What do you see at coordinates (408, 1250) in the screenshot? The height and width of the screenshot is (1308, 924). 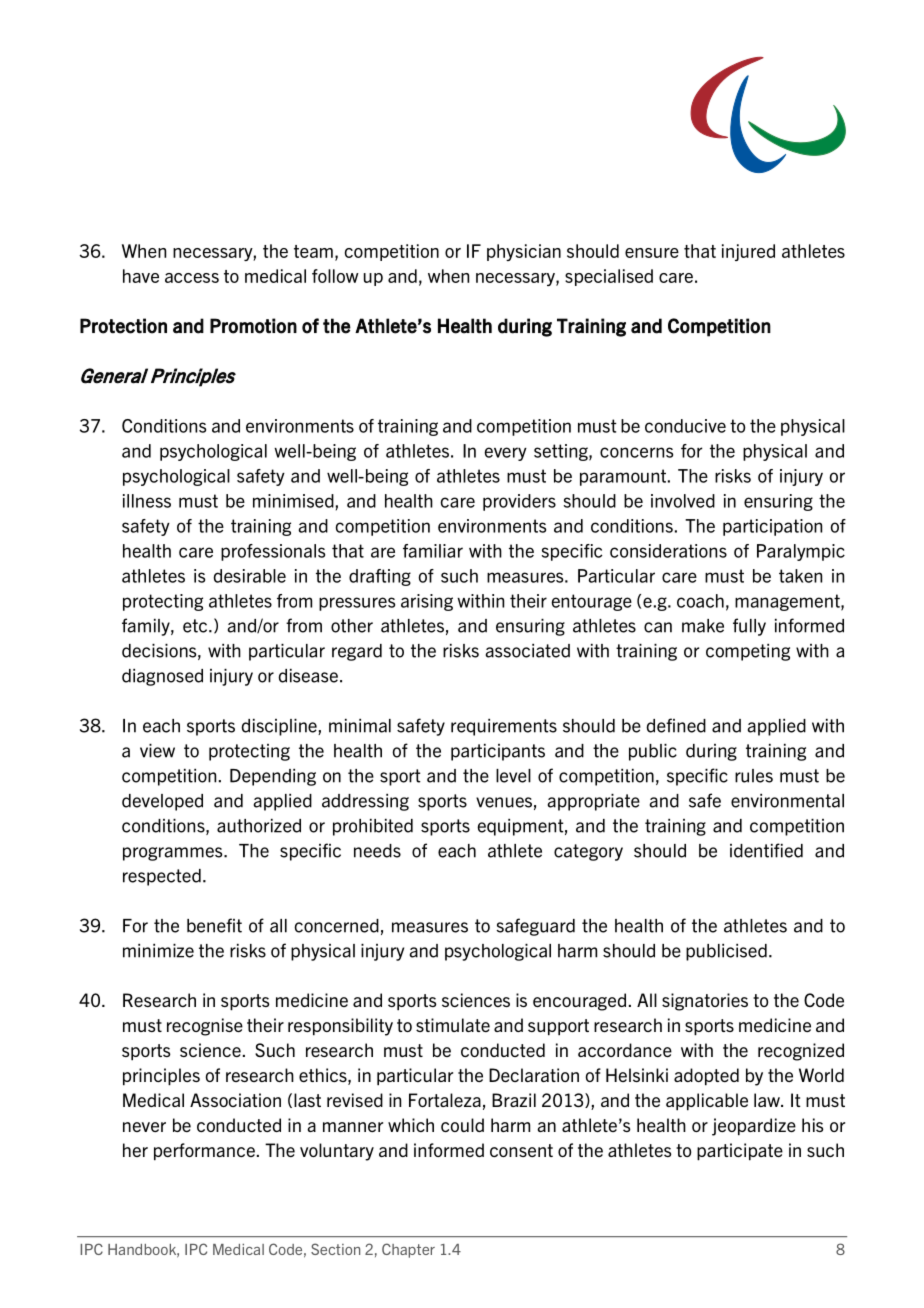 I see `Chapter` at bounding box center [408, 1250].
